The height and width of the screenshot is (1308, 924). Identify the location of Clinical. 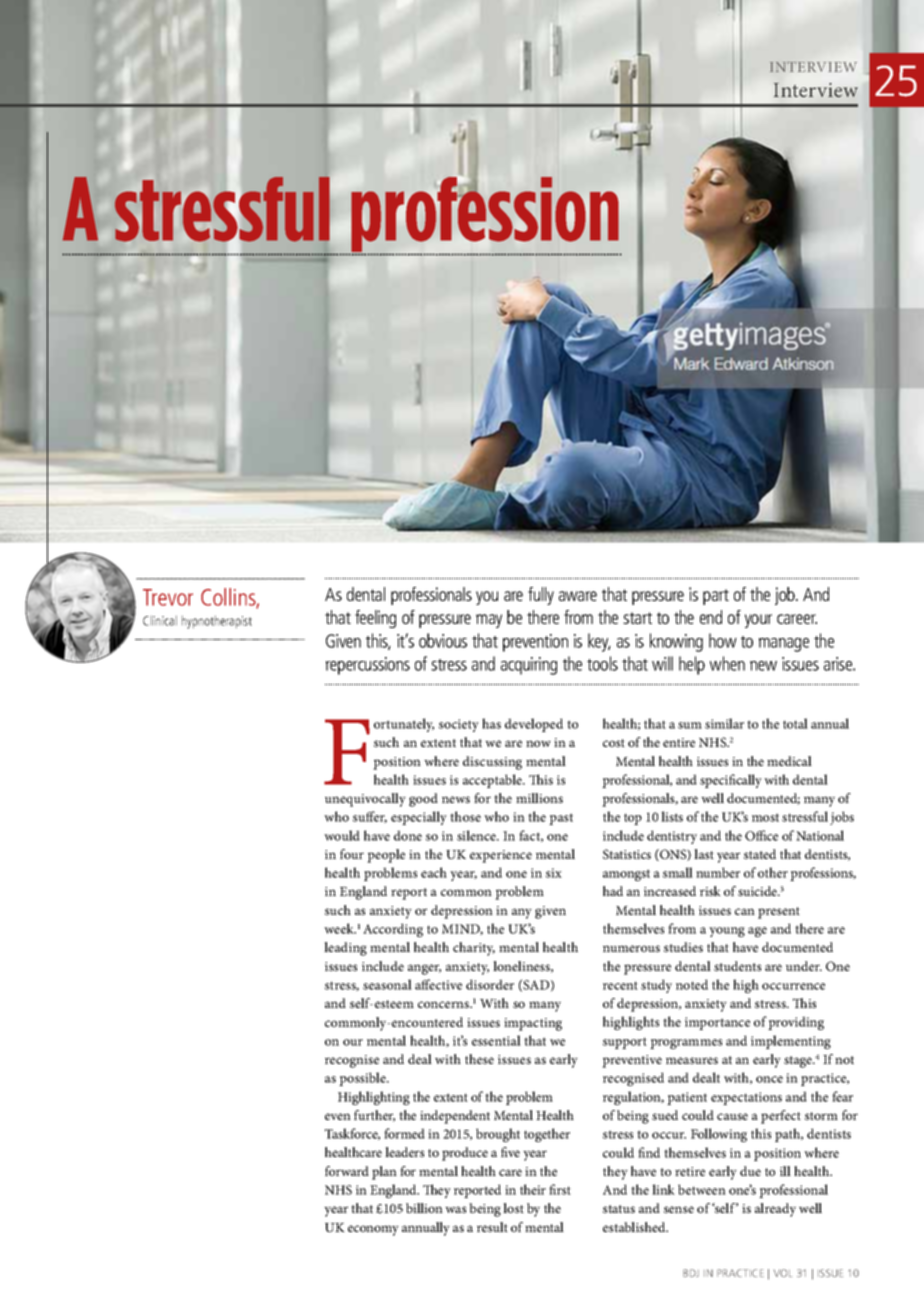
(160, 621).
